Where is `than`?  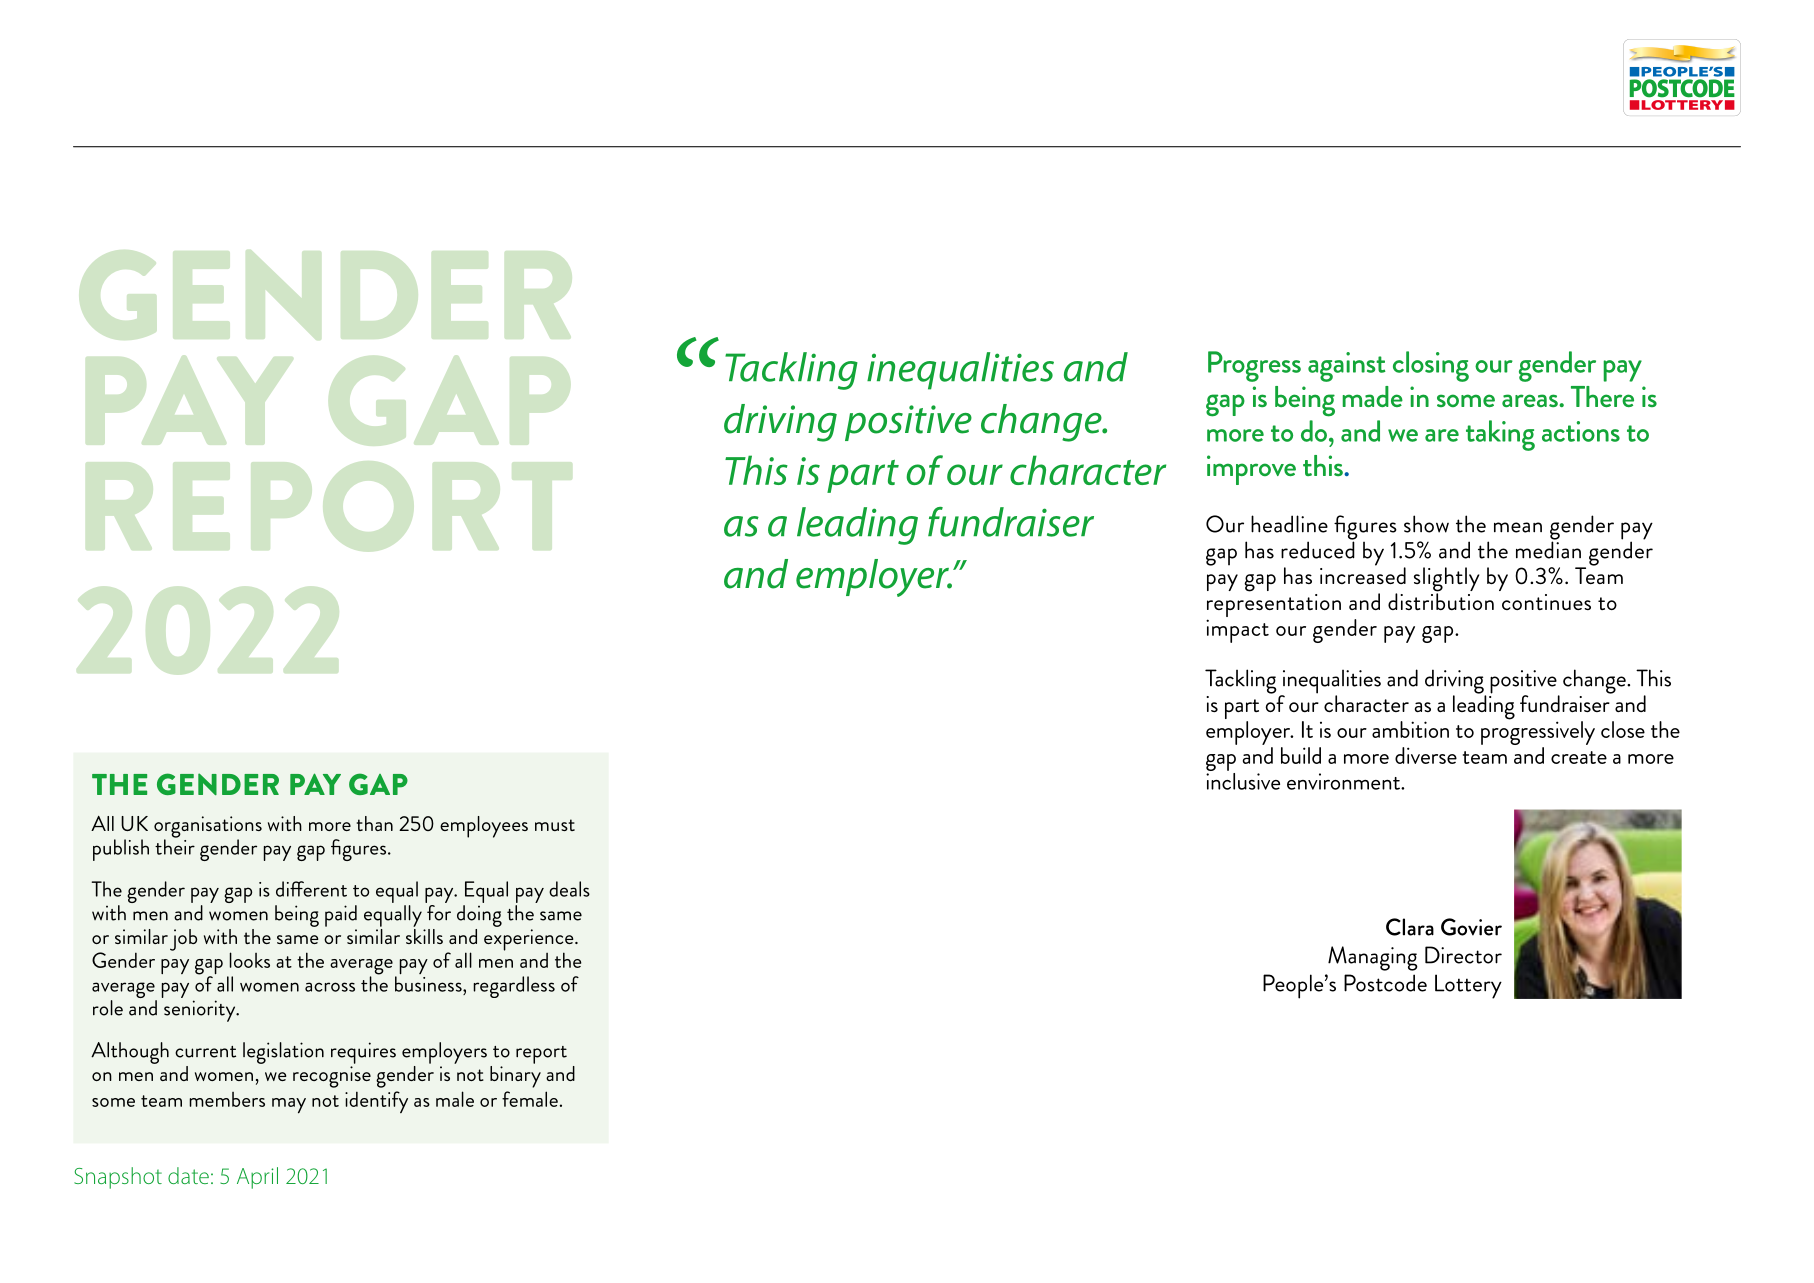
than is located at coordinates (375, 823).
